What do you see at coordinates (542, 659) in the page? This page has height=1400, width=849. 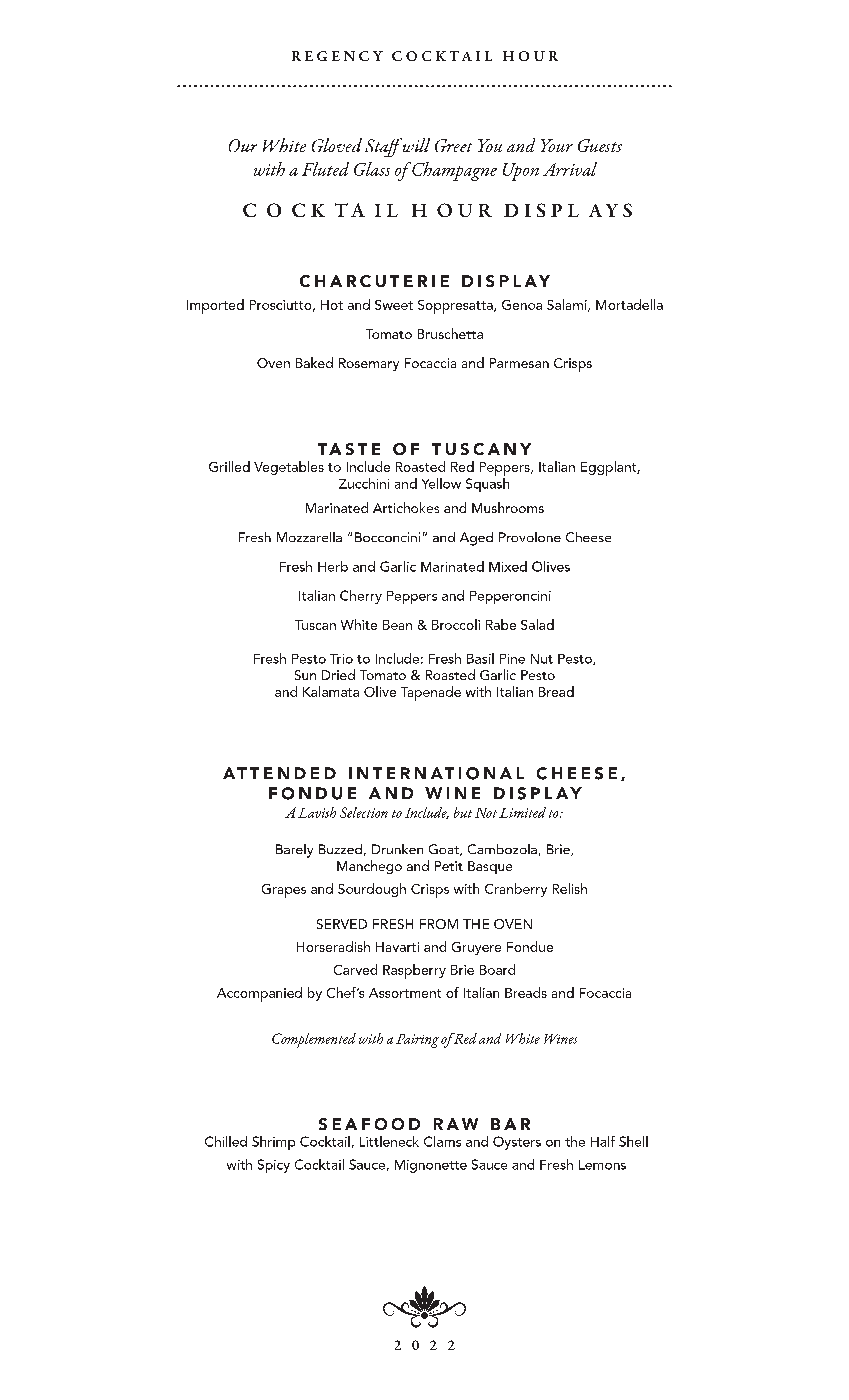 I see `Nut` at bounding box center [542, 659].
